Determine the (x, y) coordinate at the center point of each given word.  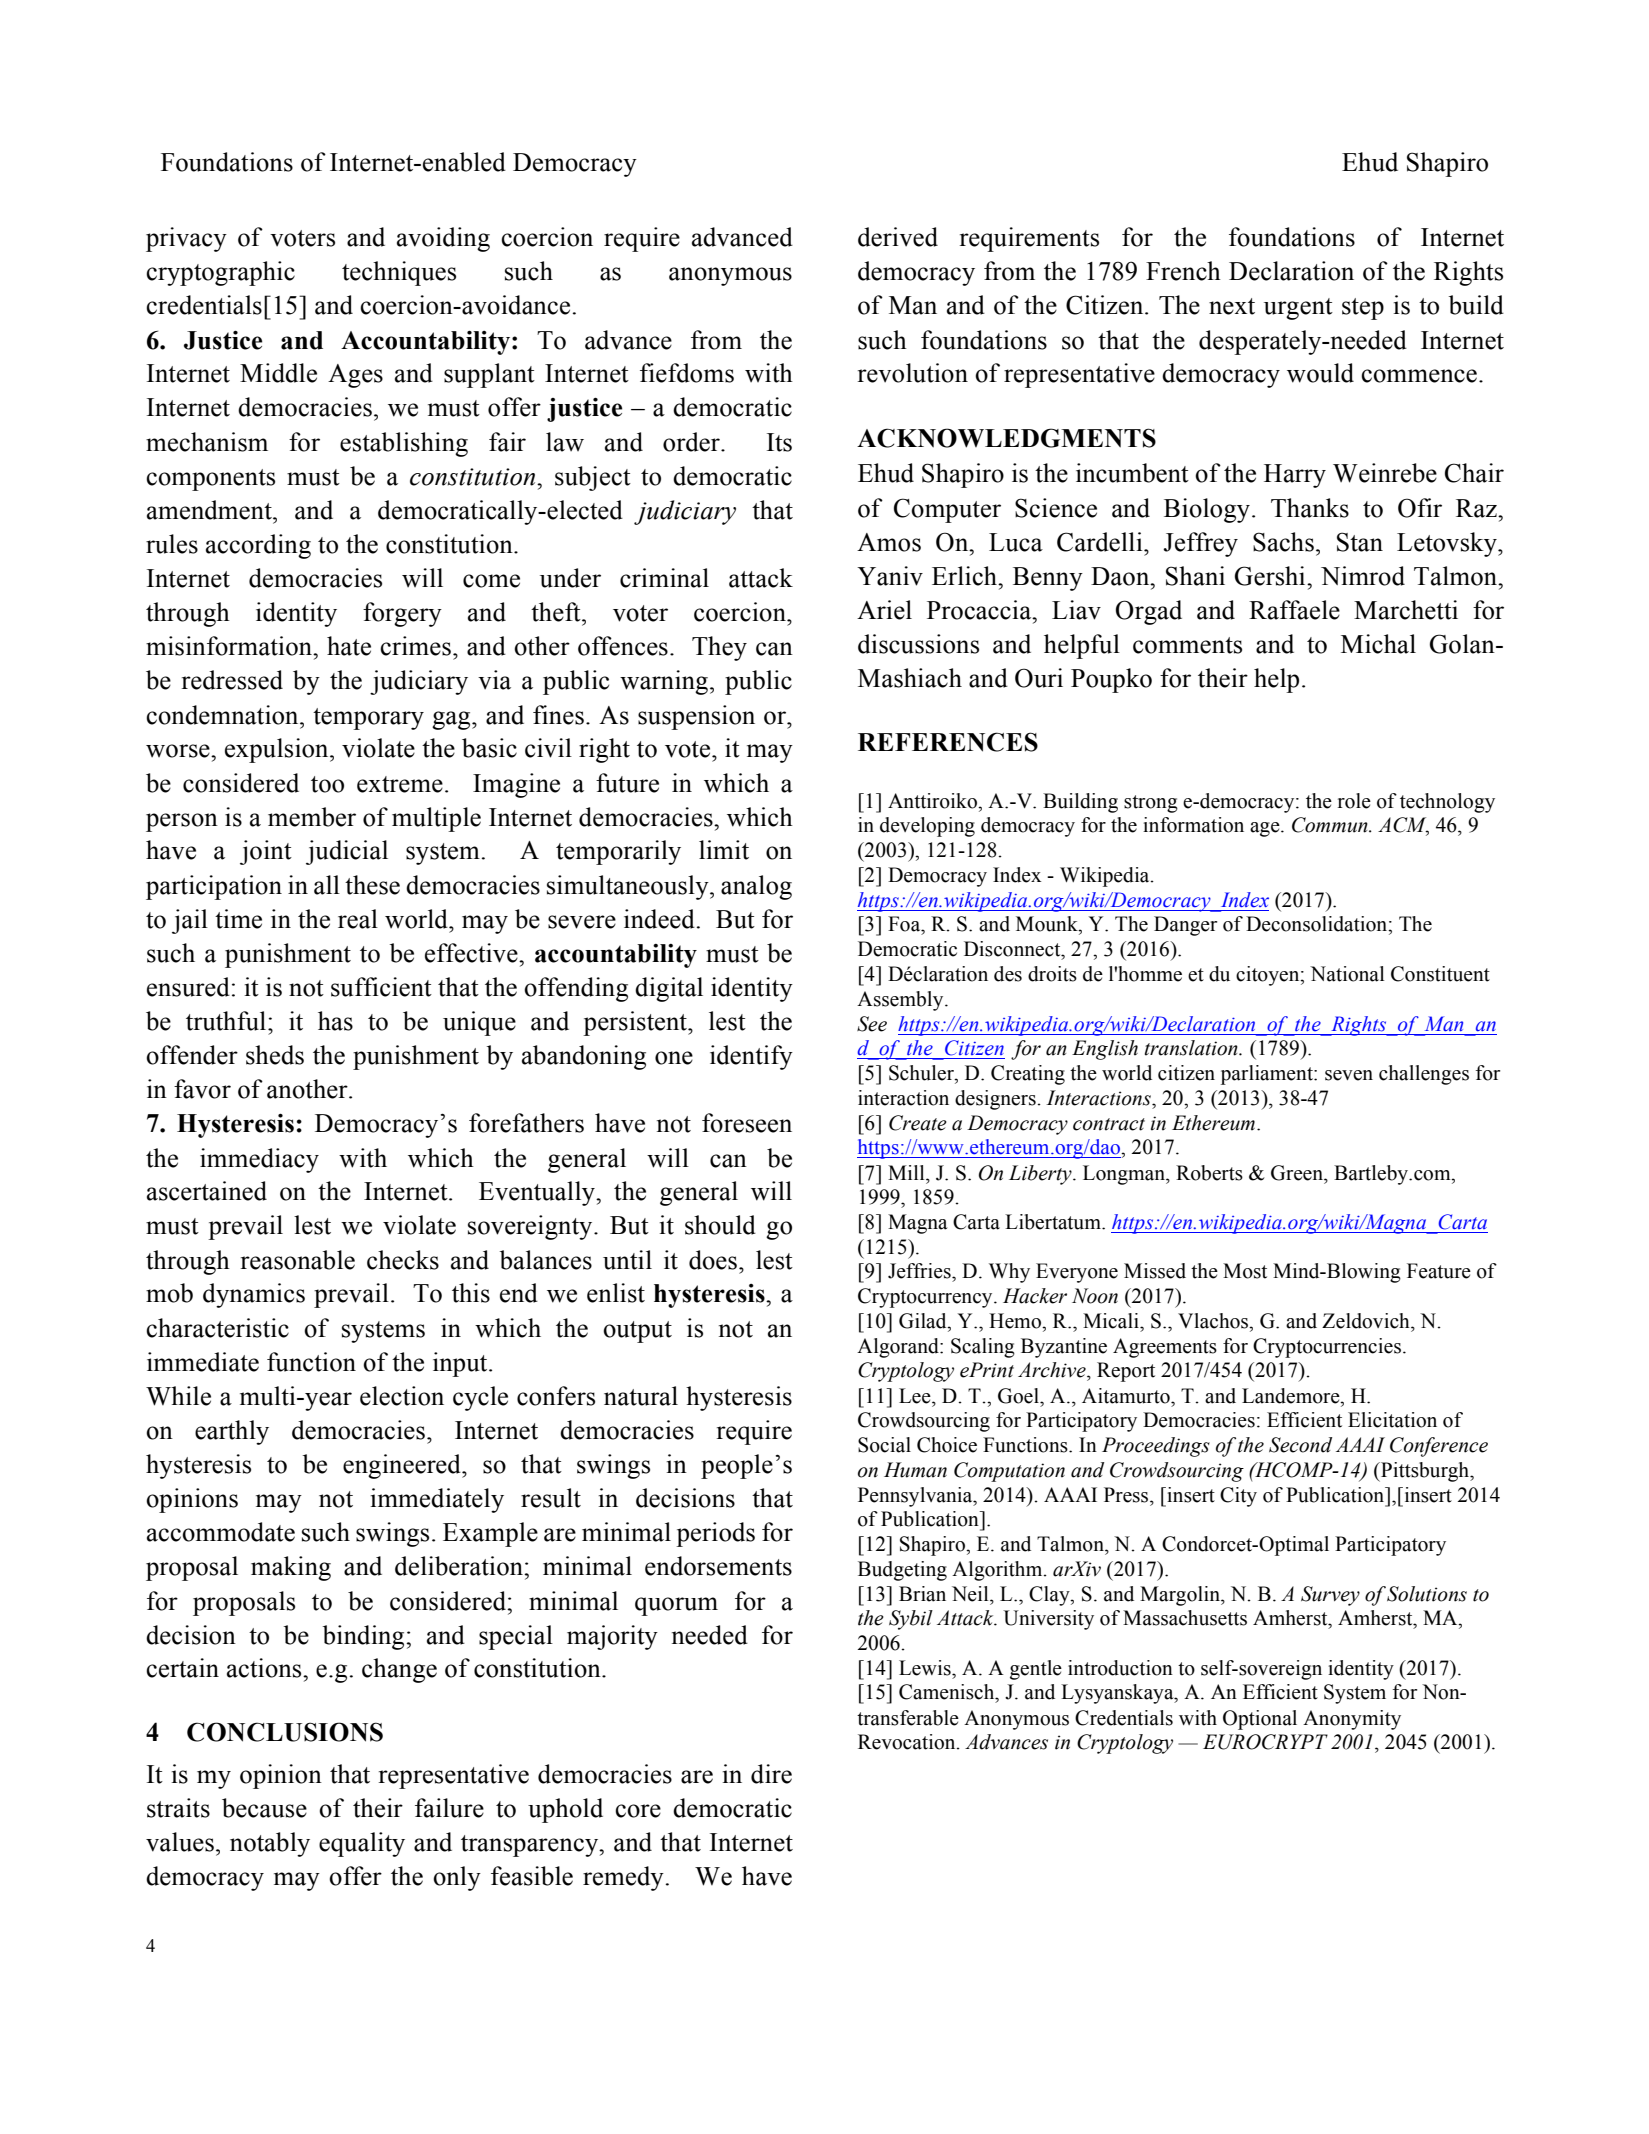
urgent (1298, 309)
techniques (399, 273)
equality (362, 1844)
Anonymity (1352, 1720)
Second (1300, 1445)
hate (349, 646)
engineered (403, 1466)
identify (751, 1057)
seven (1349, 1075)
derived (898, 237)
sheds (275, 1055)
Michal (1378, 644)
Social (884, 1445)
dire (771, 1774)
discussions (918, 644)
